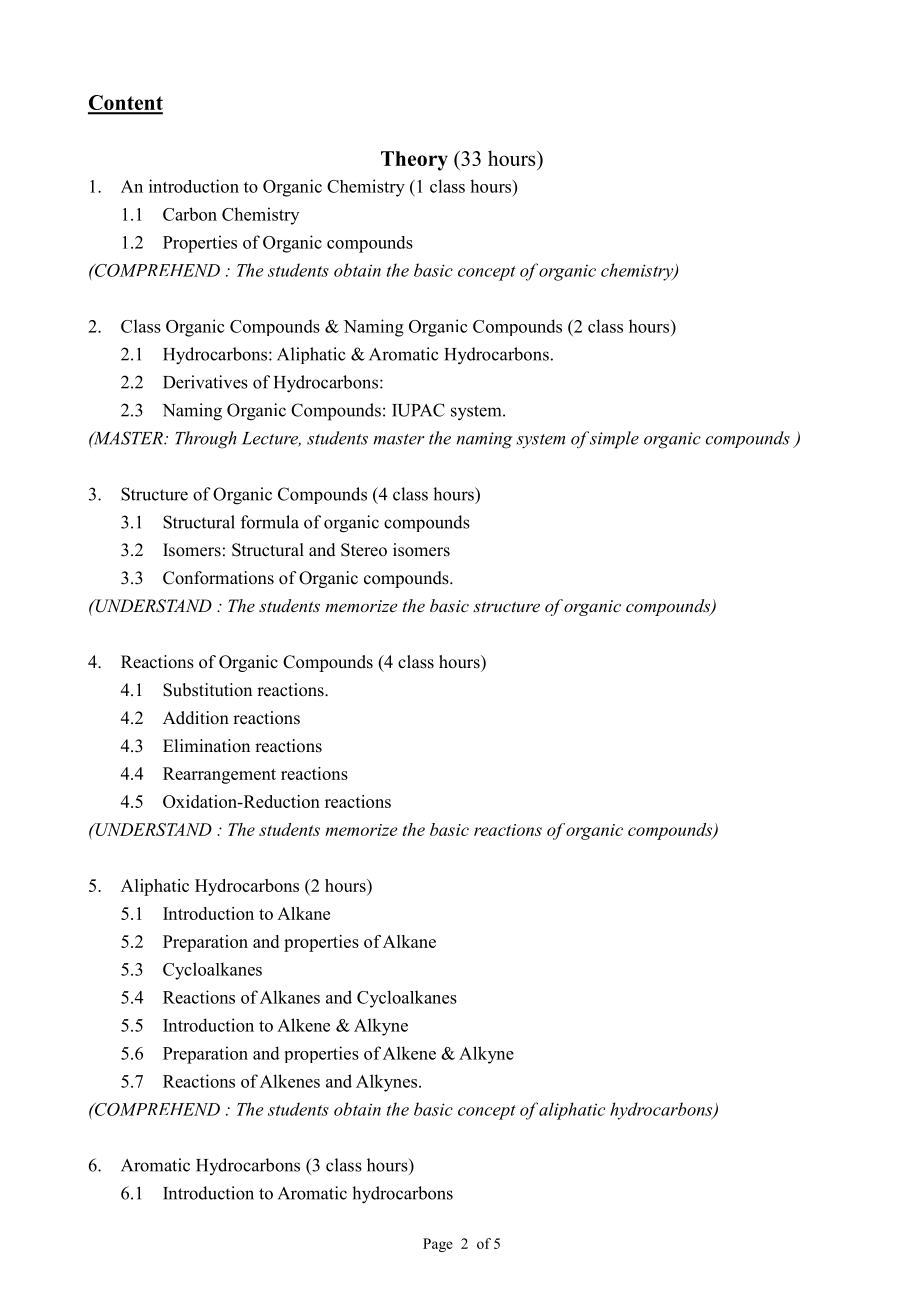  What do you see at coordinates (219, 775) in the screenshot?
I see `Rearrangement` at bounding box center [219, 775].
